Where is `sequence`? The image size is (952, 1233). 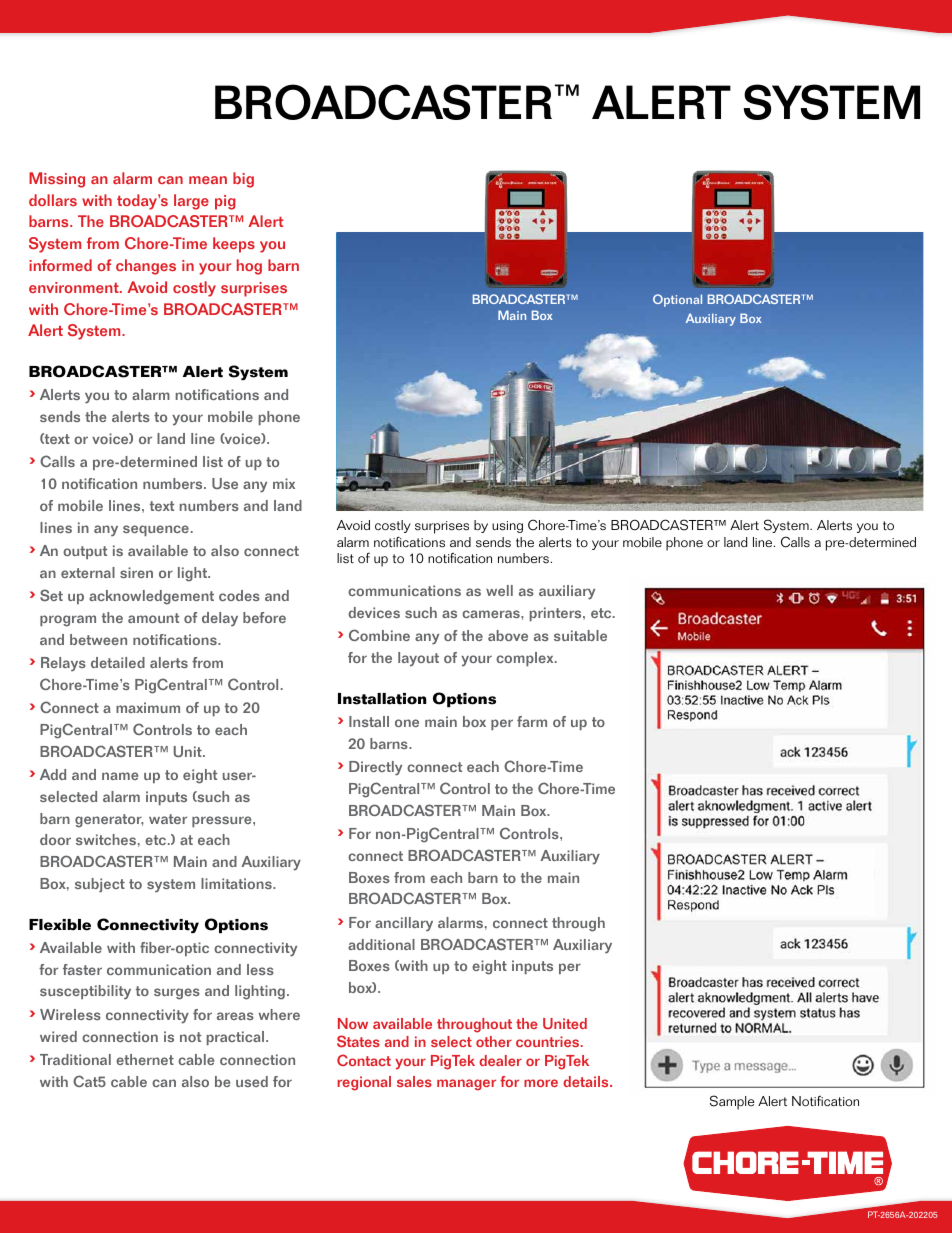
sequence is located at coordinates (156, 530).
